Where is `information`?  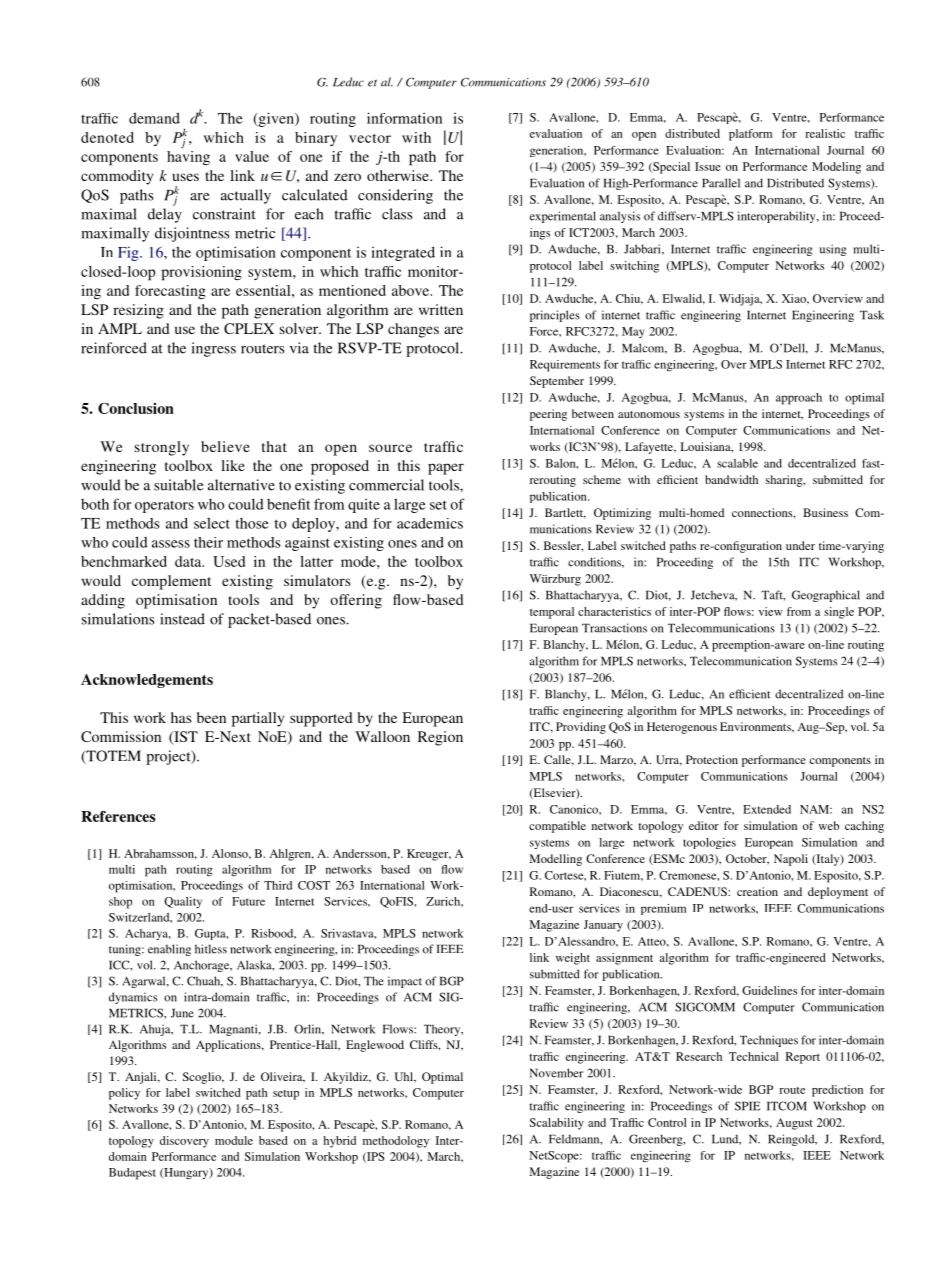
information is located at coordinates (404, 118).
